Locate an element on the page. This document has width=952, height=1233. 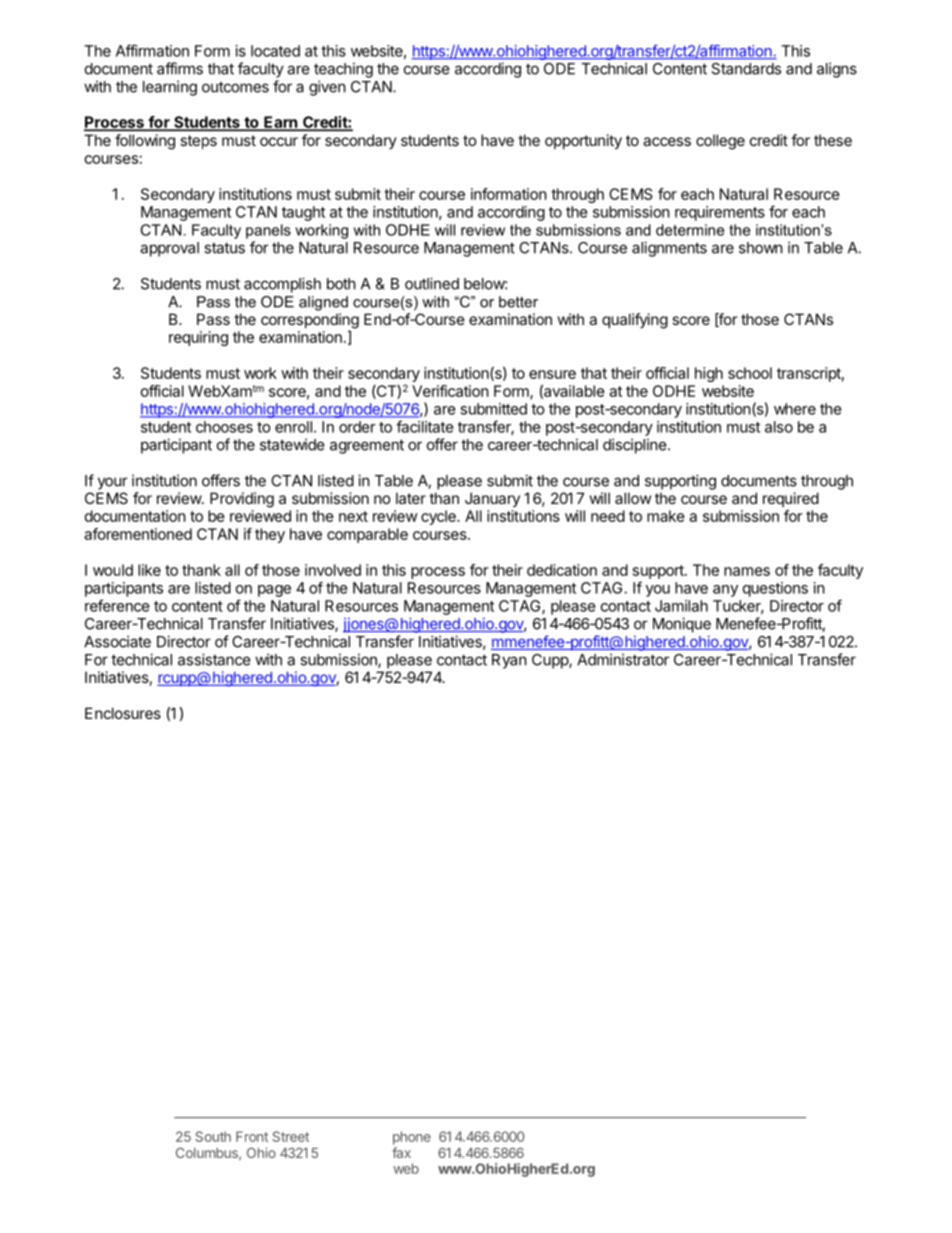
Standards is located at coordinates (746, 69).
